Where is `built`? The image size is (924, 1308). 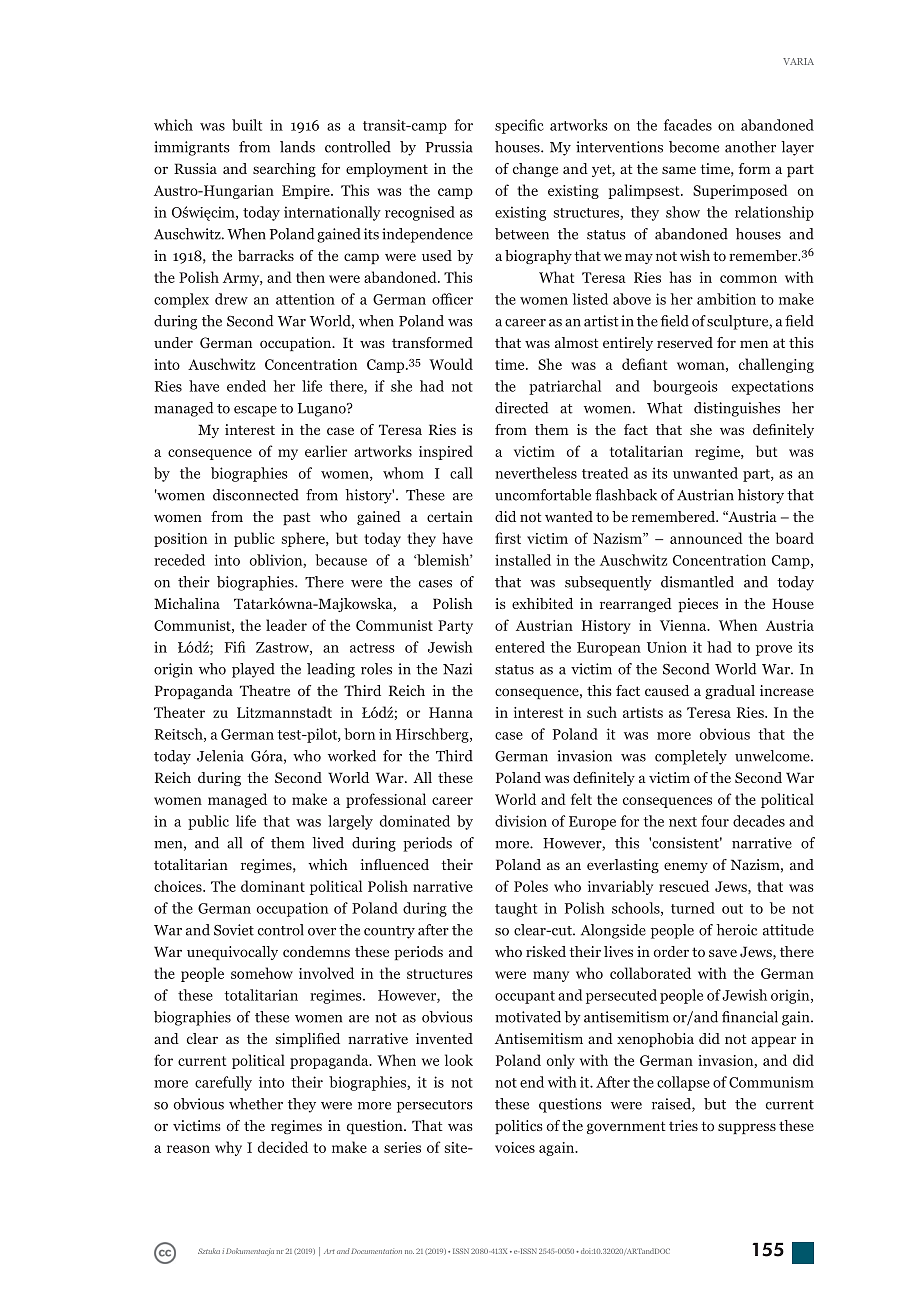
built is located at coordinates (247, 125).
